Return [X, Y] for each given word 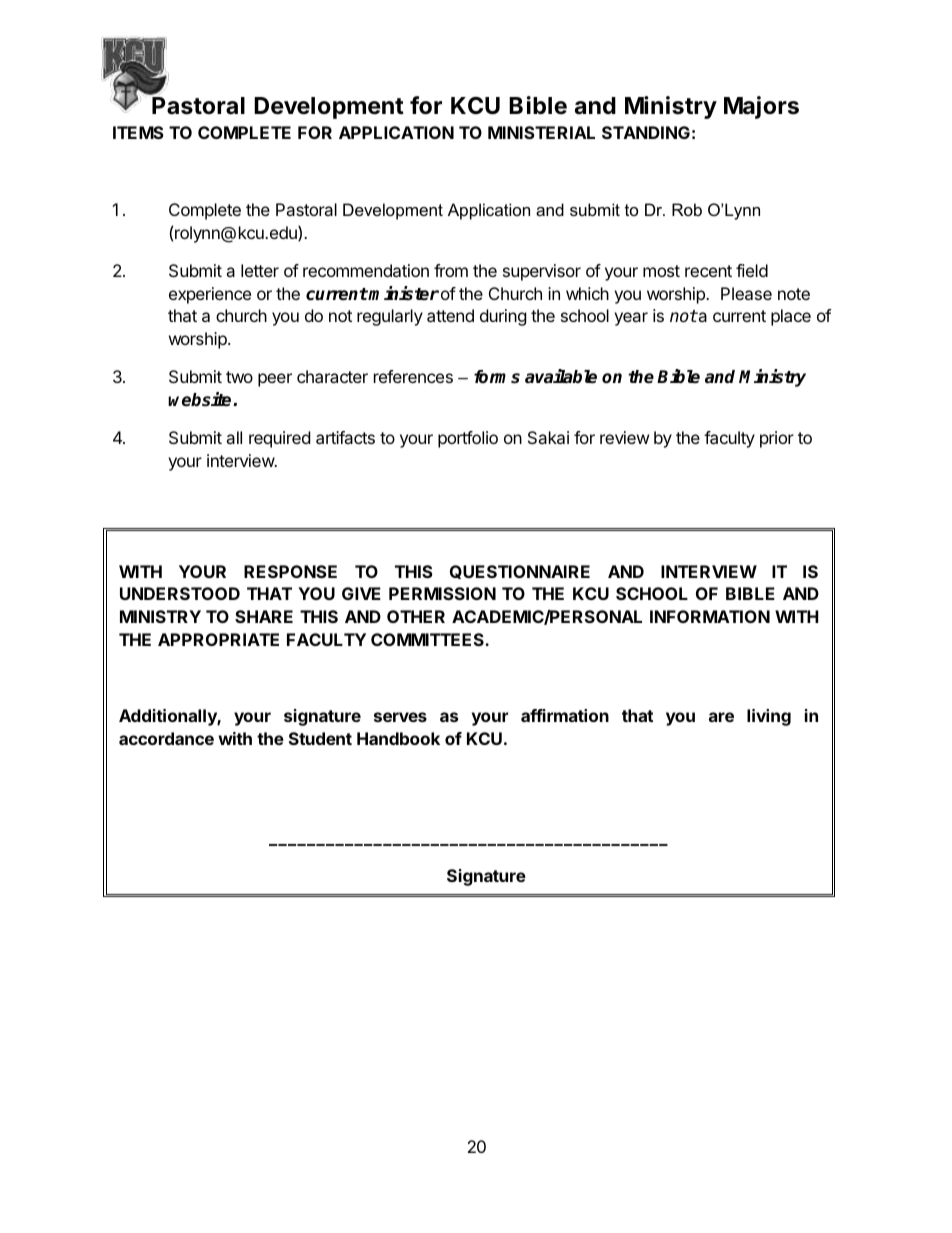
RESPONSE [290, 571]
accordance [166, 738]
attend [450, 315]
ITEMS [138, 132]
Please [746, 293]
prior [777, 439]
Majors [761, 107]
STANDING [646, 132]
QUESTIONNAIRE [520, 572]
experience [210, 295]
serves [400, 717]
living [769, 717]
